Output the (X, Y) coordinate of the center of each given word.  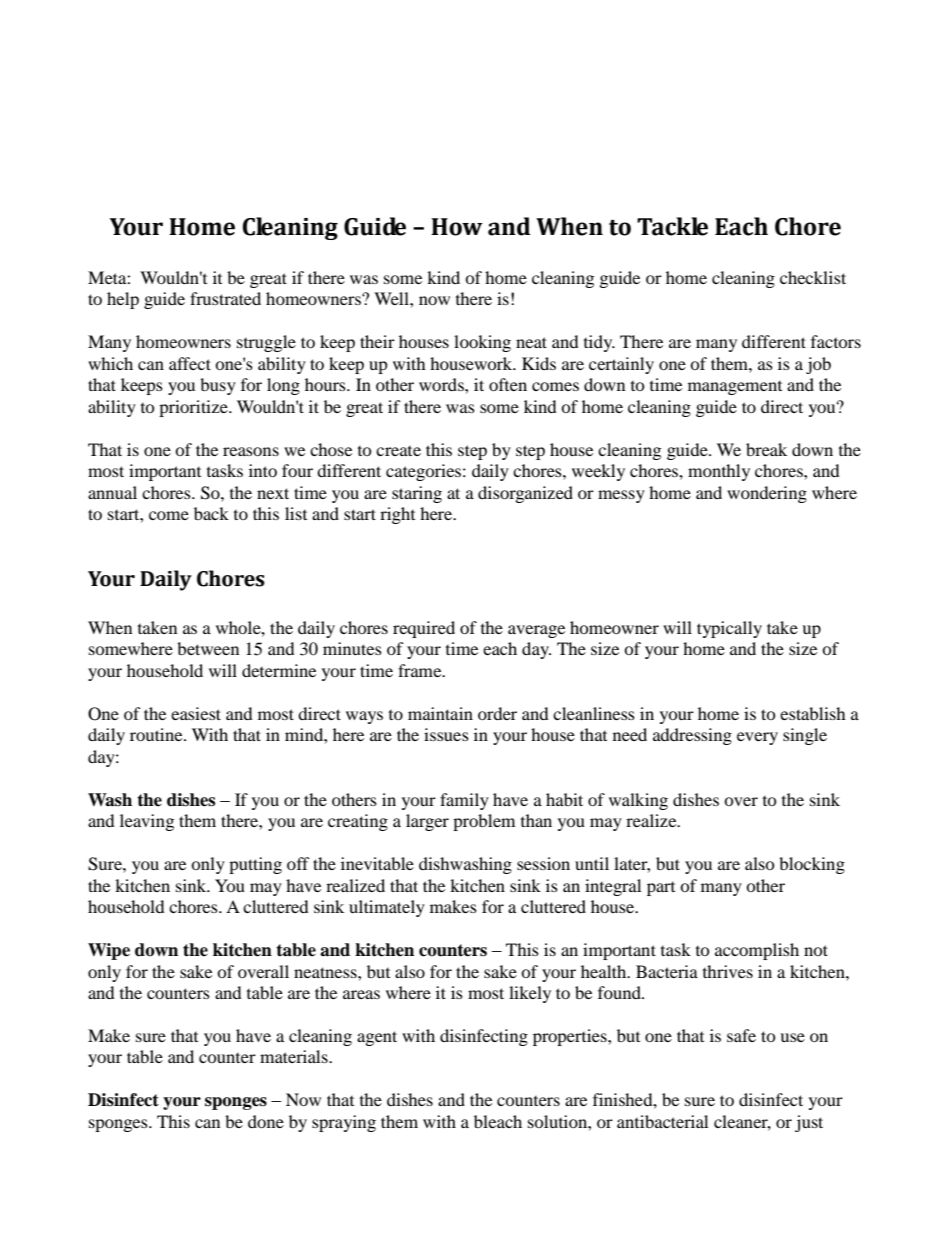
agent (377, 1038)
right (397, 515)
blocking (812, 865)
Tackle (672, 226)
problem (484, 822)
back (211, 513)
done (266, 1121)
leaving (147, 822)
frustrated (225, 298)
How (457, 227)
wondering (767, 494)
